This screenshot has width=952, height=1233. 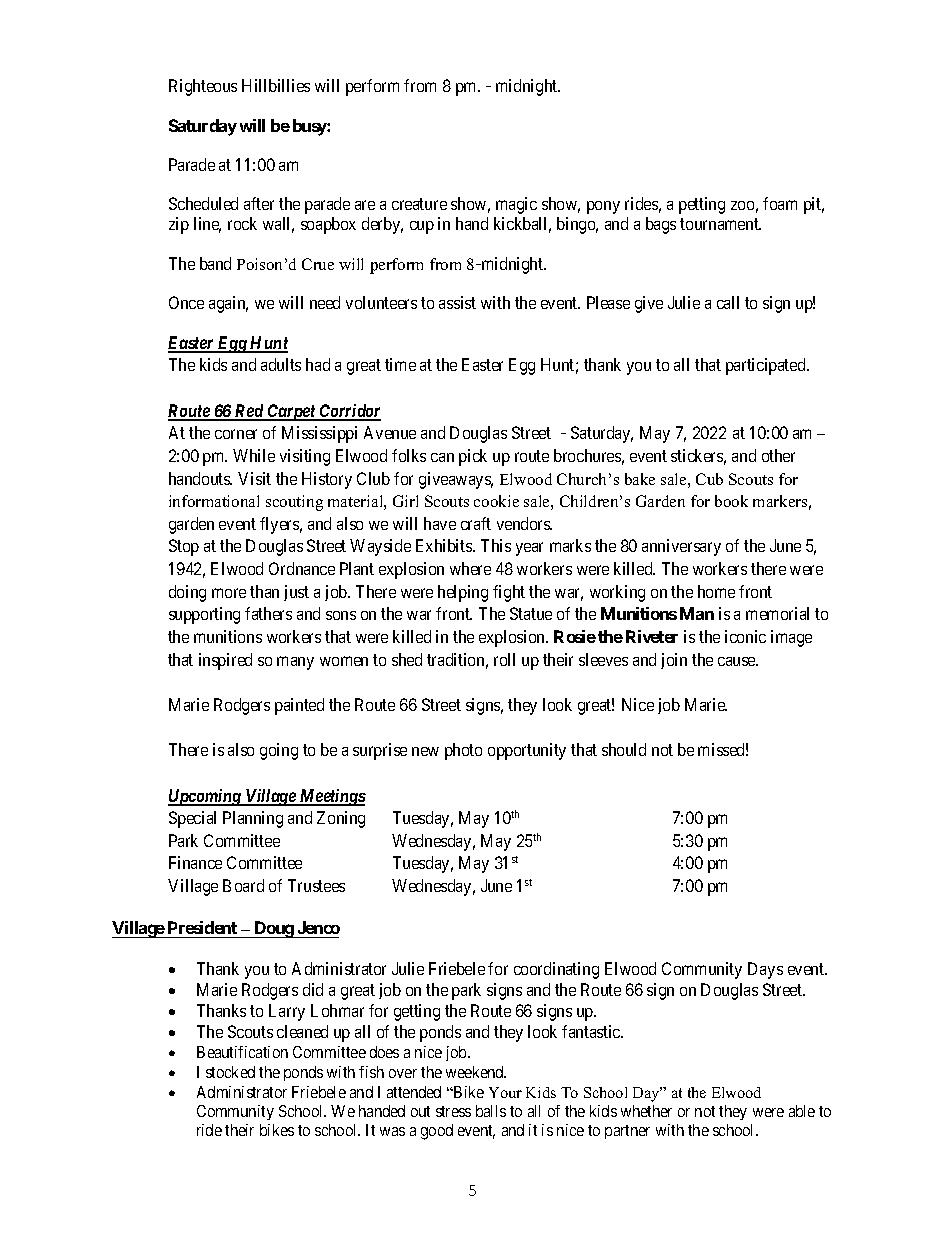 I want to click on home, so click(x=716, y=591).
